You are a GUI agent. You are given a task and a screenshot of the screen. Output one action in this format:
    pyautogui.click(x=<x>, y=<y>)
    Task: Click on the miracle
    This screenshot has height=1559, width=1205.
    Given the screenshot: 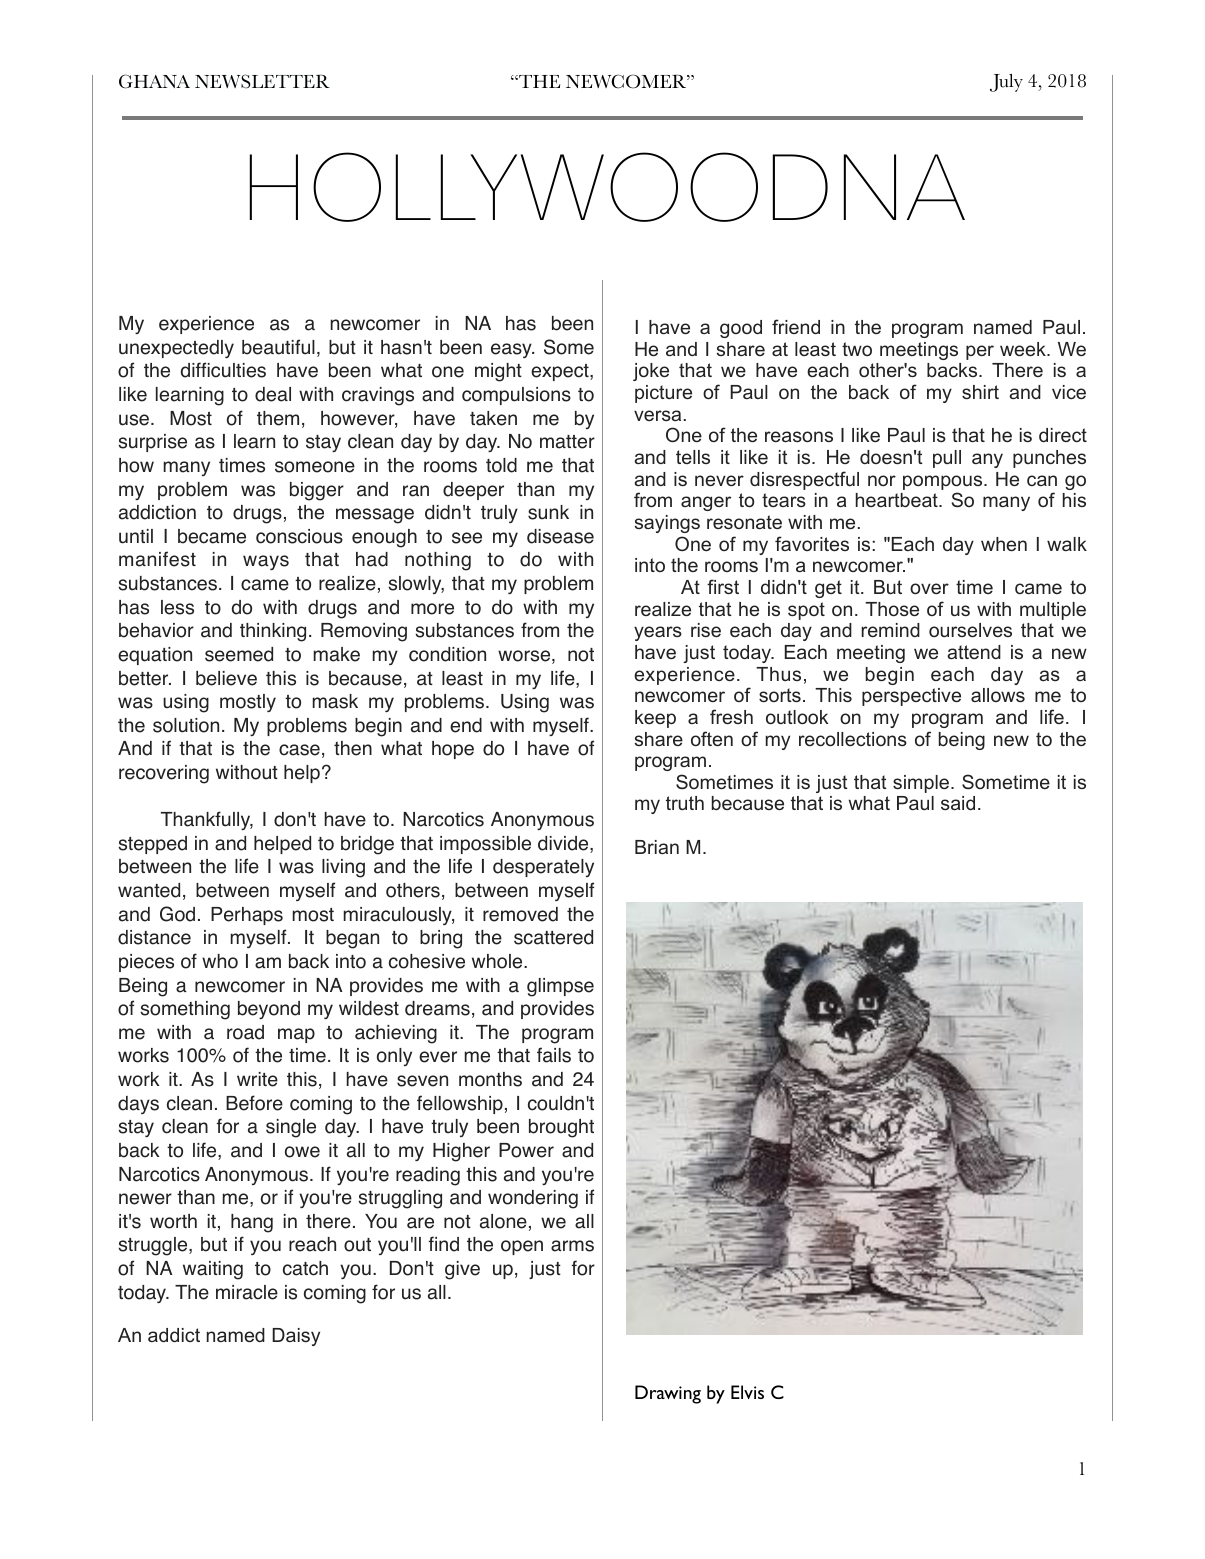 What is the action you would take?
    pyautogui.click(x=247, y=1292)
